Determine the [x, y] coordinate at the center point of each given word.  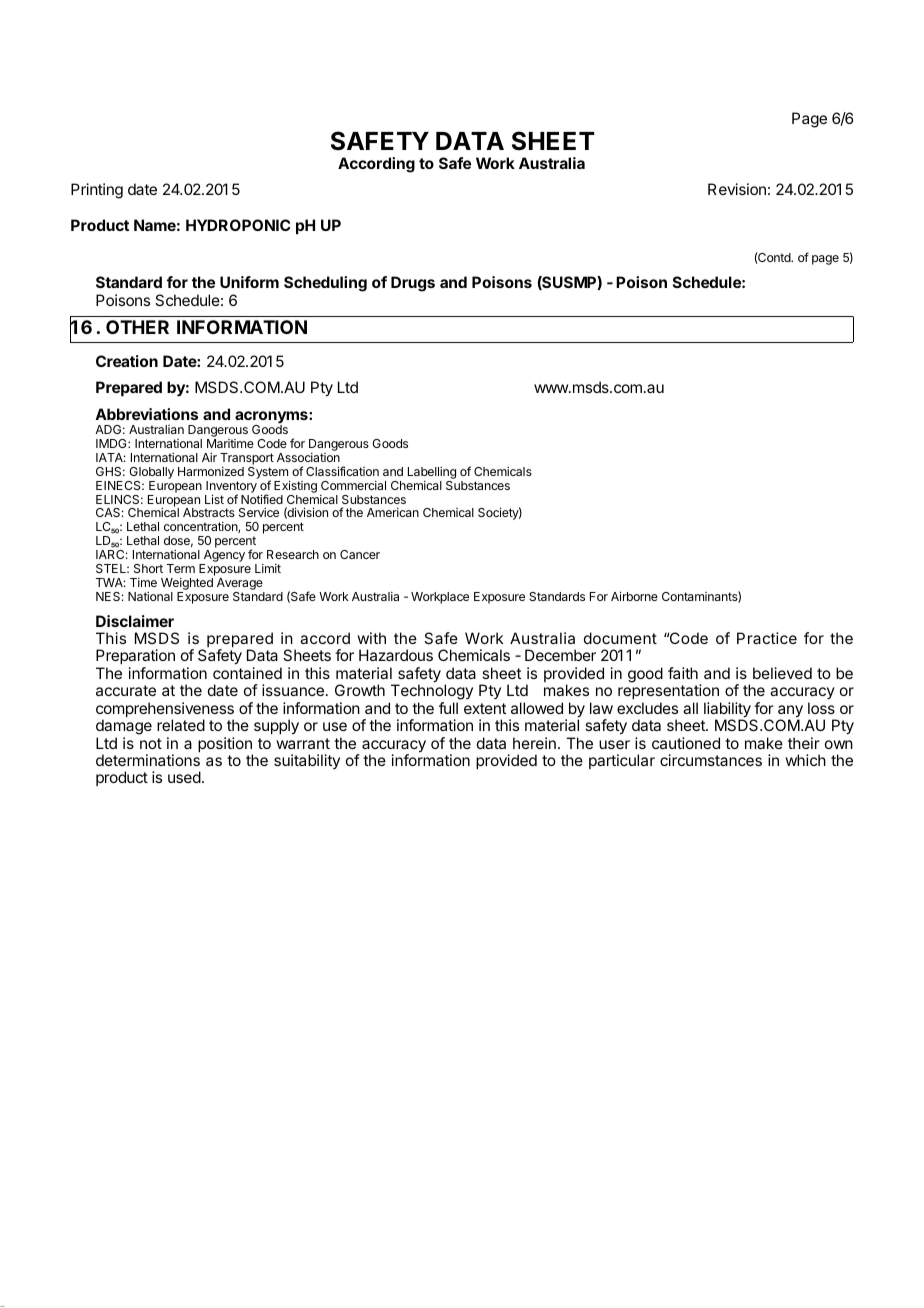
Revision [737, 189]
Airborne [634, 596]
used [184, 777]
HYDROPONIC [238, 225]
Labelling [432, 473]
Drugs [413, 284]
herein [534, 743]
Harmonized [211, 471]
